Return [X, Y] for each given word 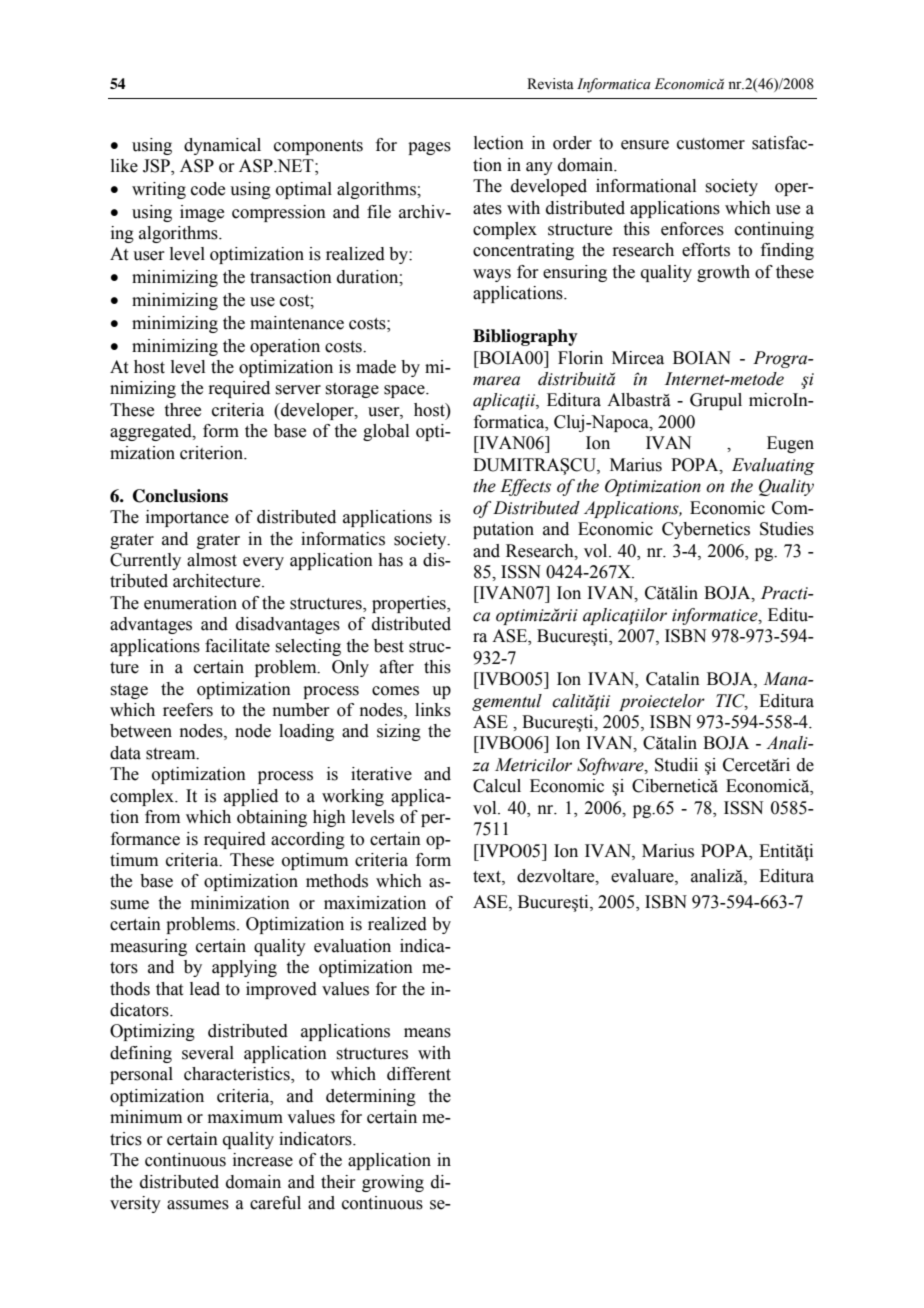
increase [263, 1160]
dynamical [222, 146]
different [419, 1074]
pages [429, 148]
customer [711, 144]
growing [393, 1183]
